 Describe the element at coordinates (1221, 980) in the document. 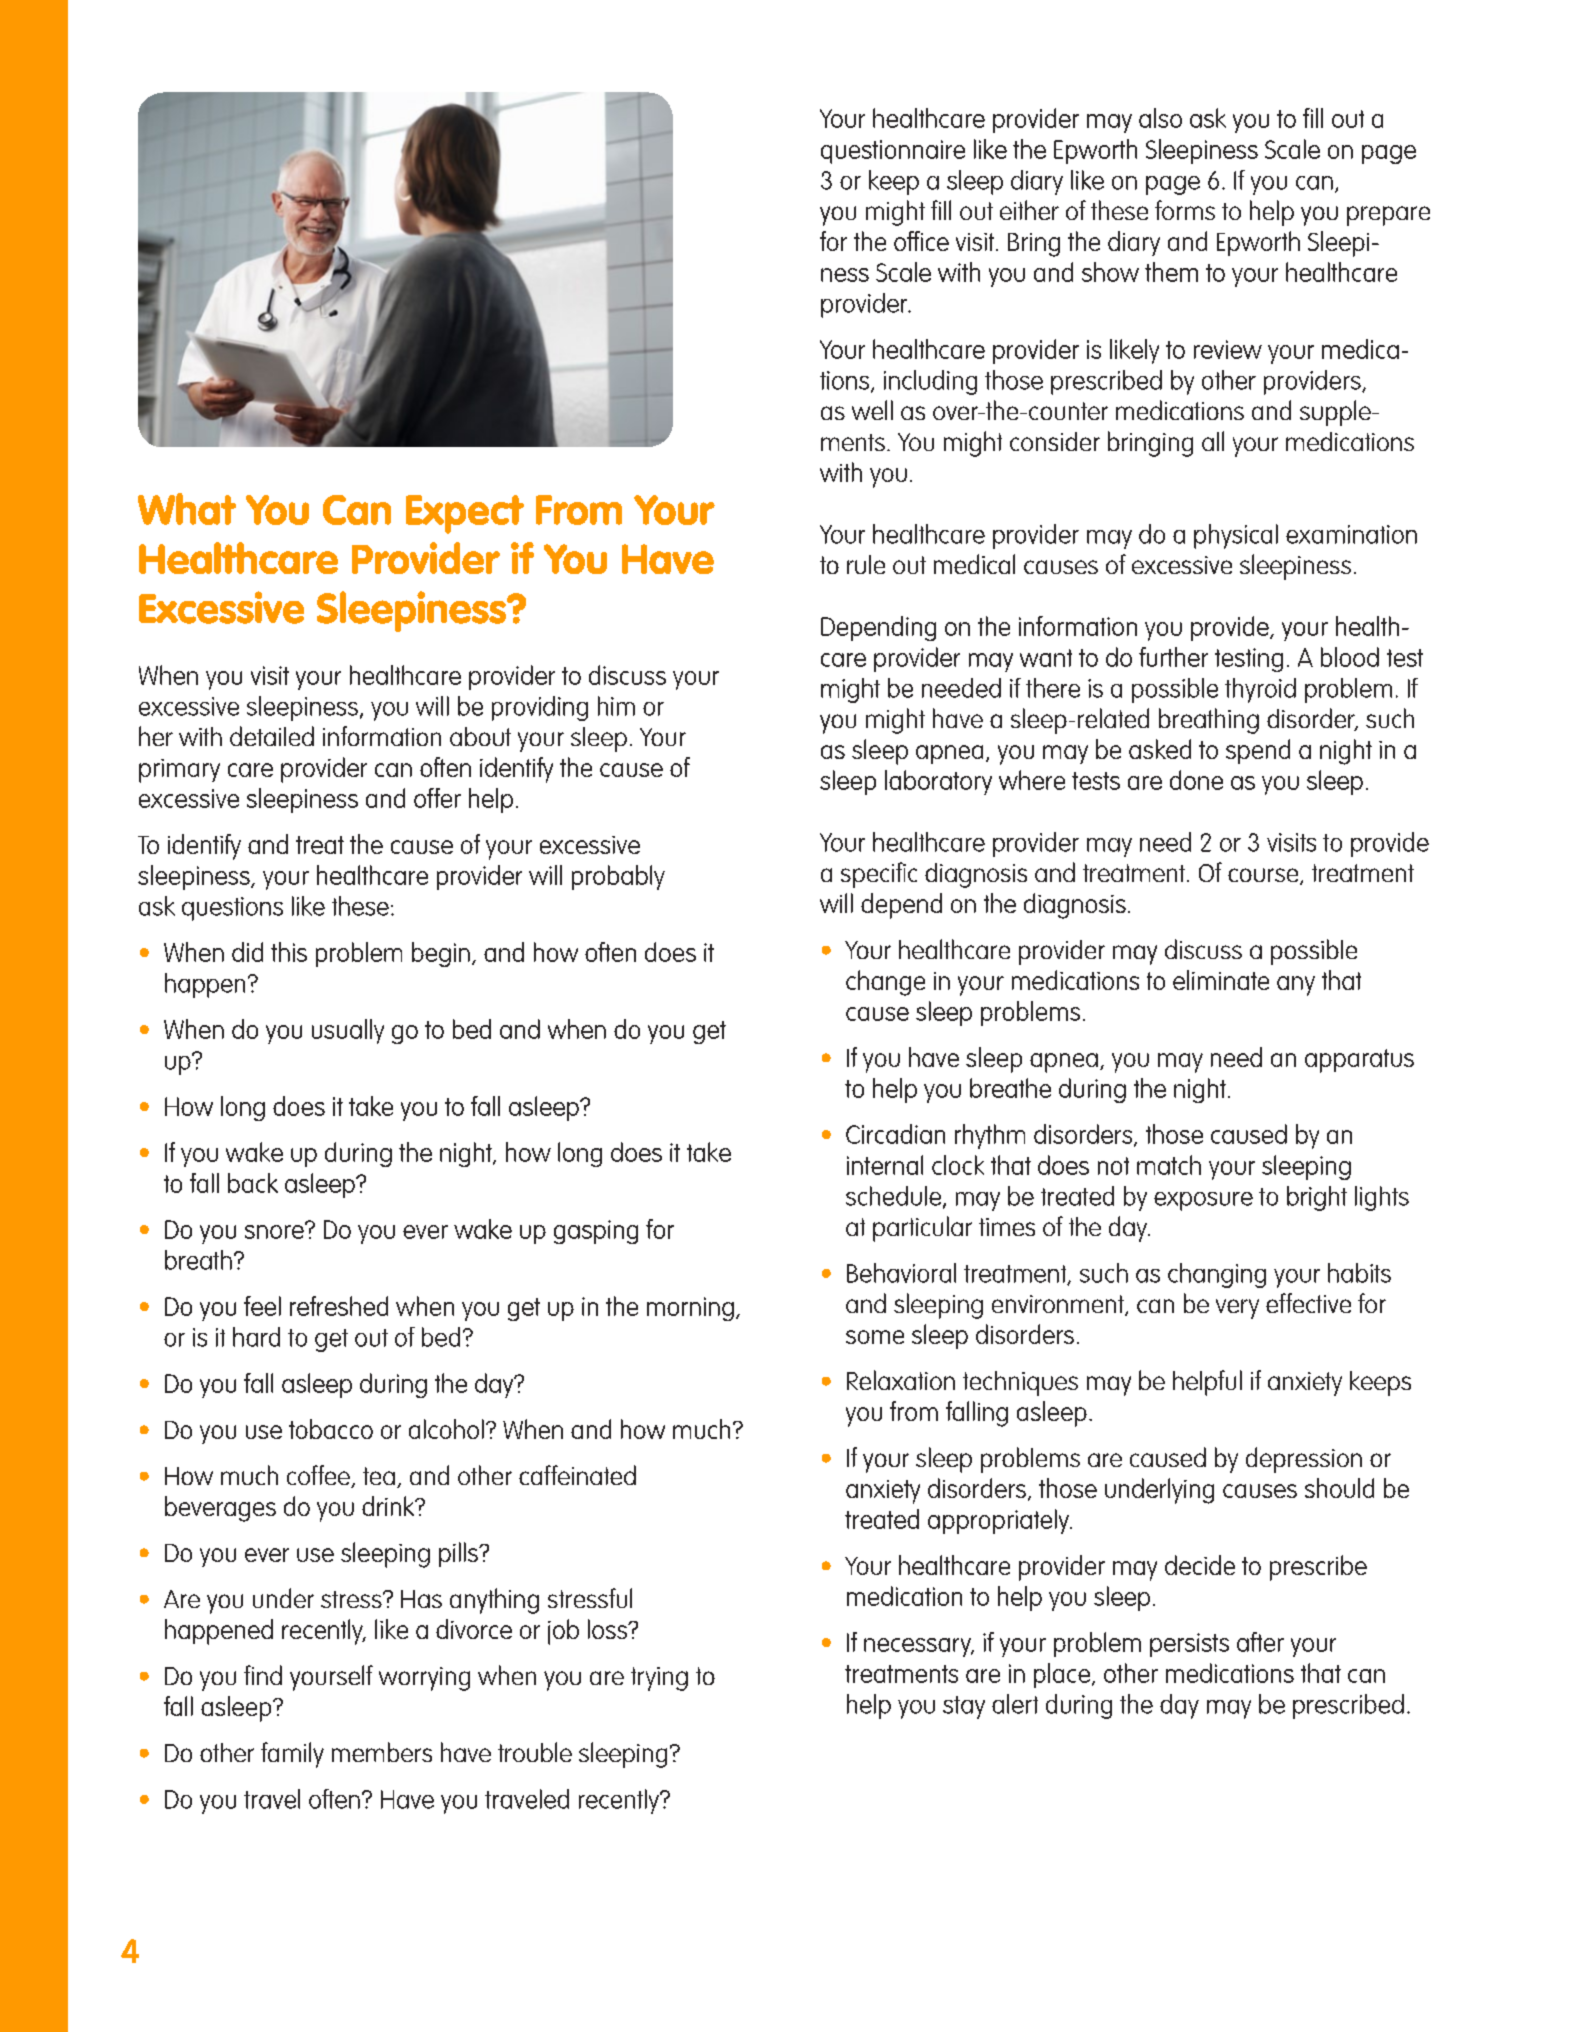

I see `eliminate` at that location.
